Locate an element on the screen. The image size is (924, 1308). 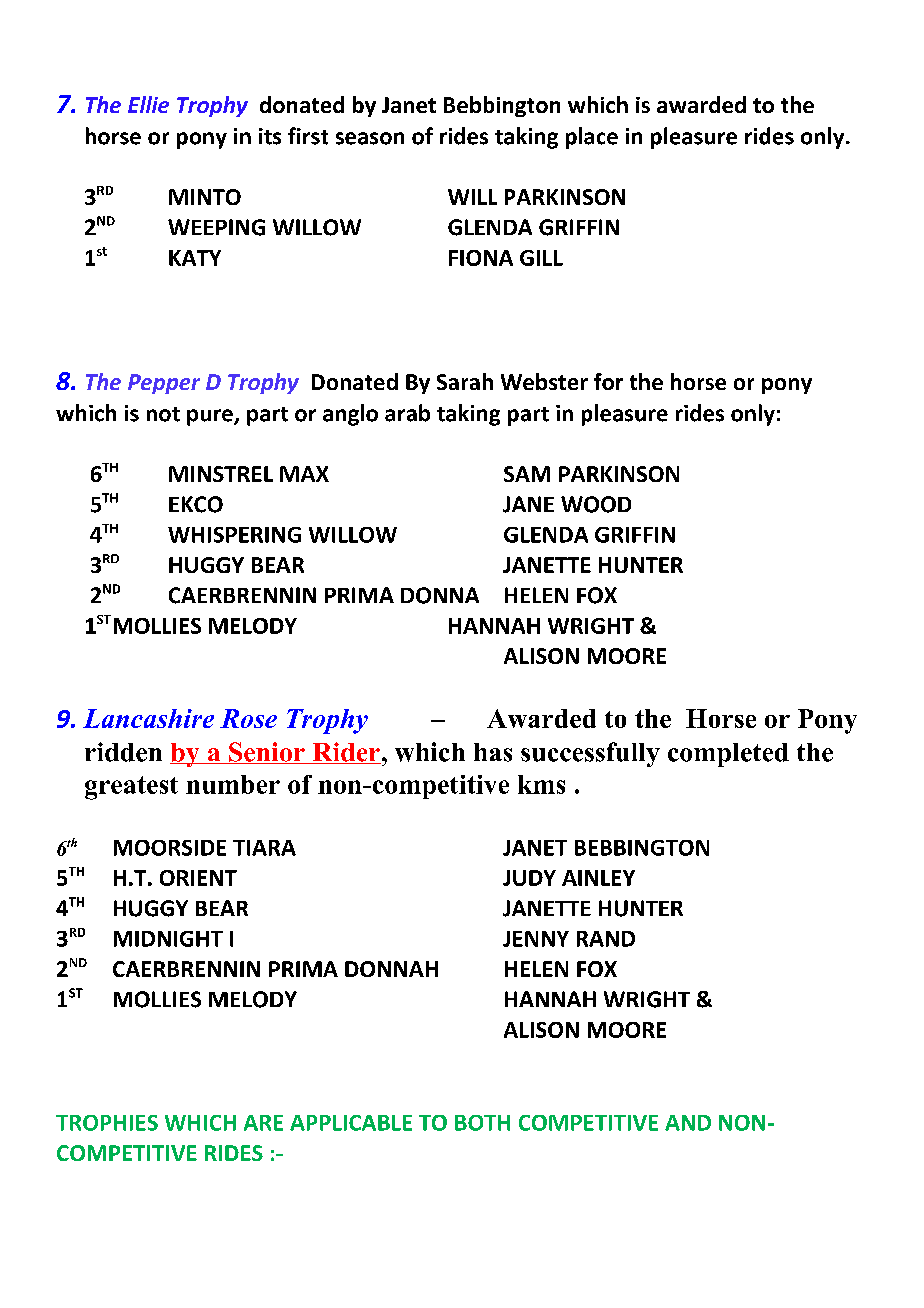
successfully is located at coordinates (590, 754).
